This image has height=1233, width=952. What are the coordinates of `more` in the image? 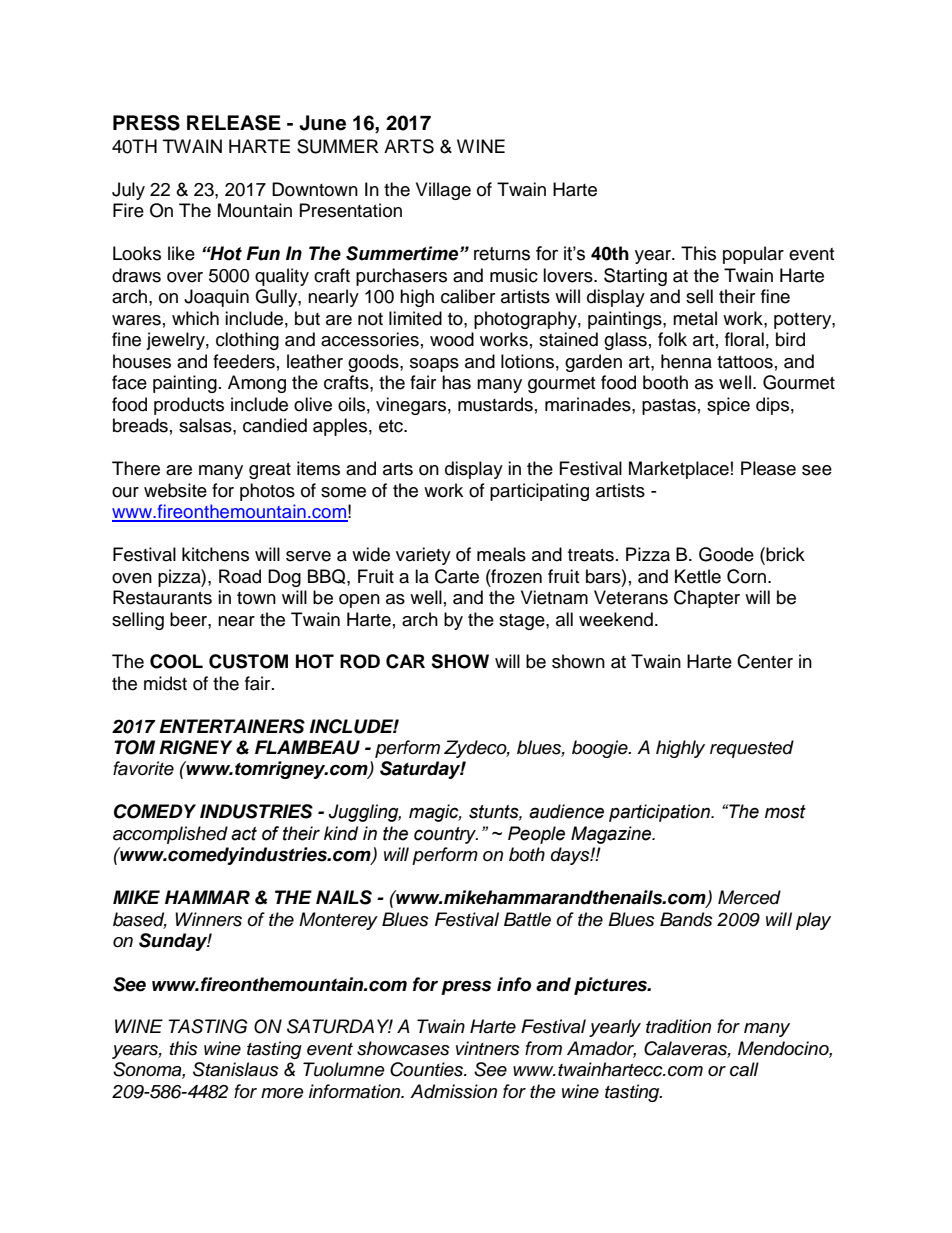 It's located at (282, 1093).
